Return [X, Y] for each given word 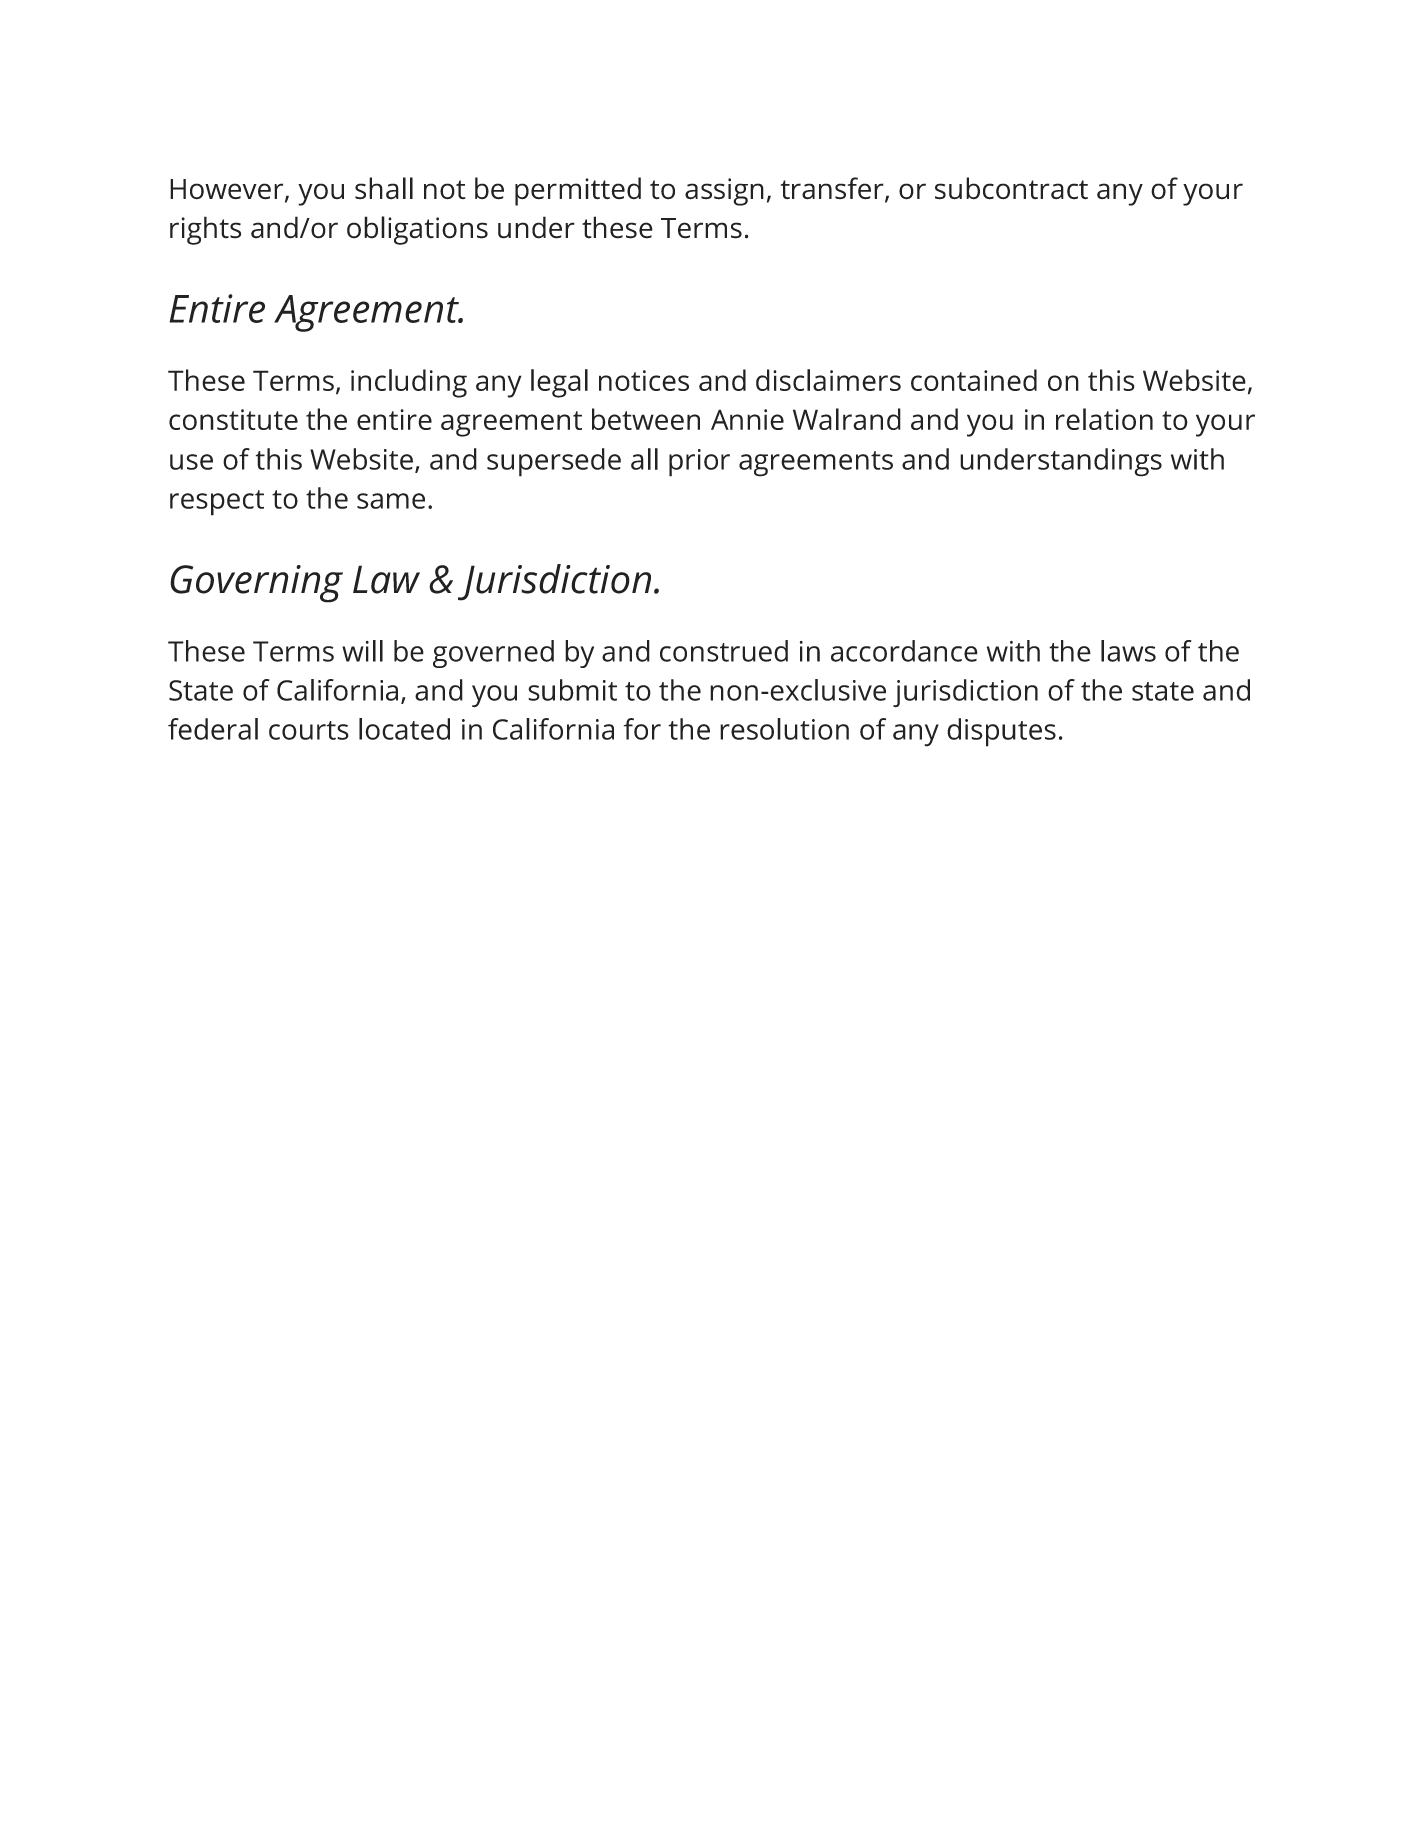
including [409, 383]
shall [384, 188]
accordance [904, 651]
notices [644, 380]
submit [572, 690]
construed [724, 651]
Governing [256, 584]
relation [1104, 419]
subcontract [1011, 188]
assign [724, 192]
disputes [1001, 732]
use [191, 462]
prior [699, 463]
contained [974, 380]
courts [309, 730]
